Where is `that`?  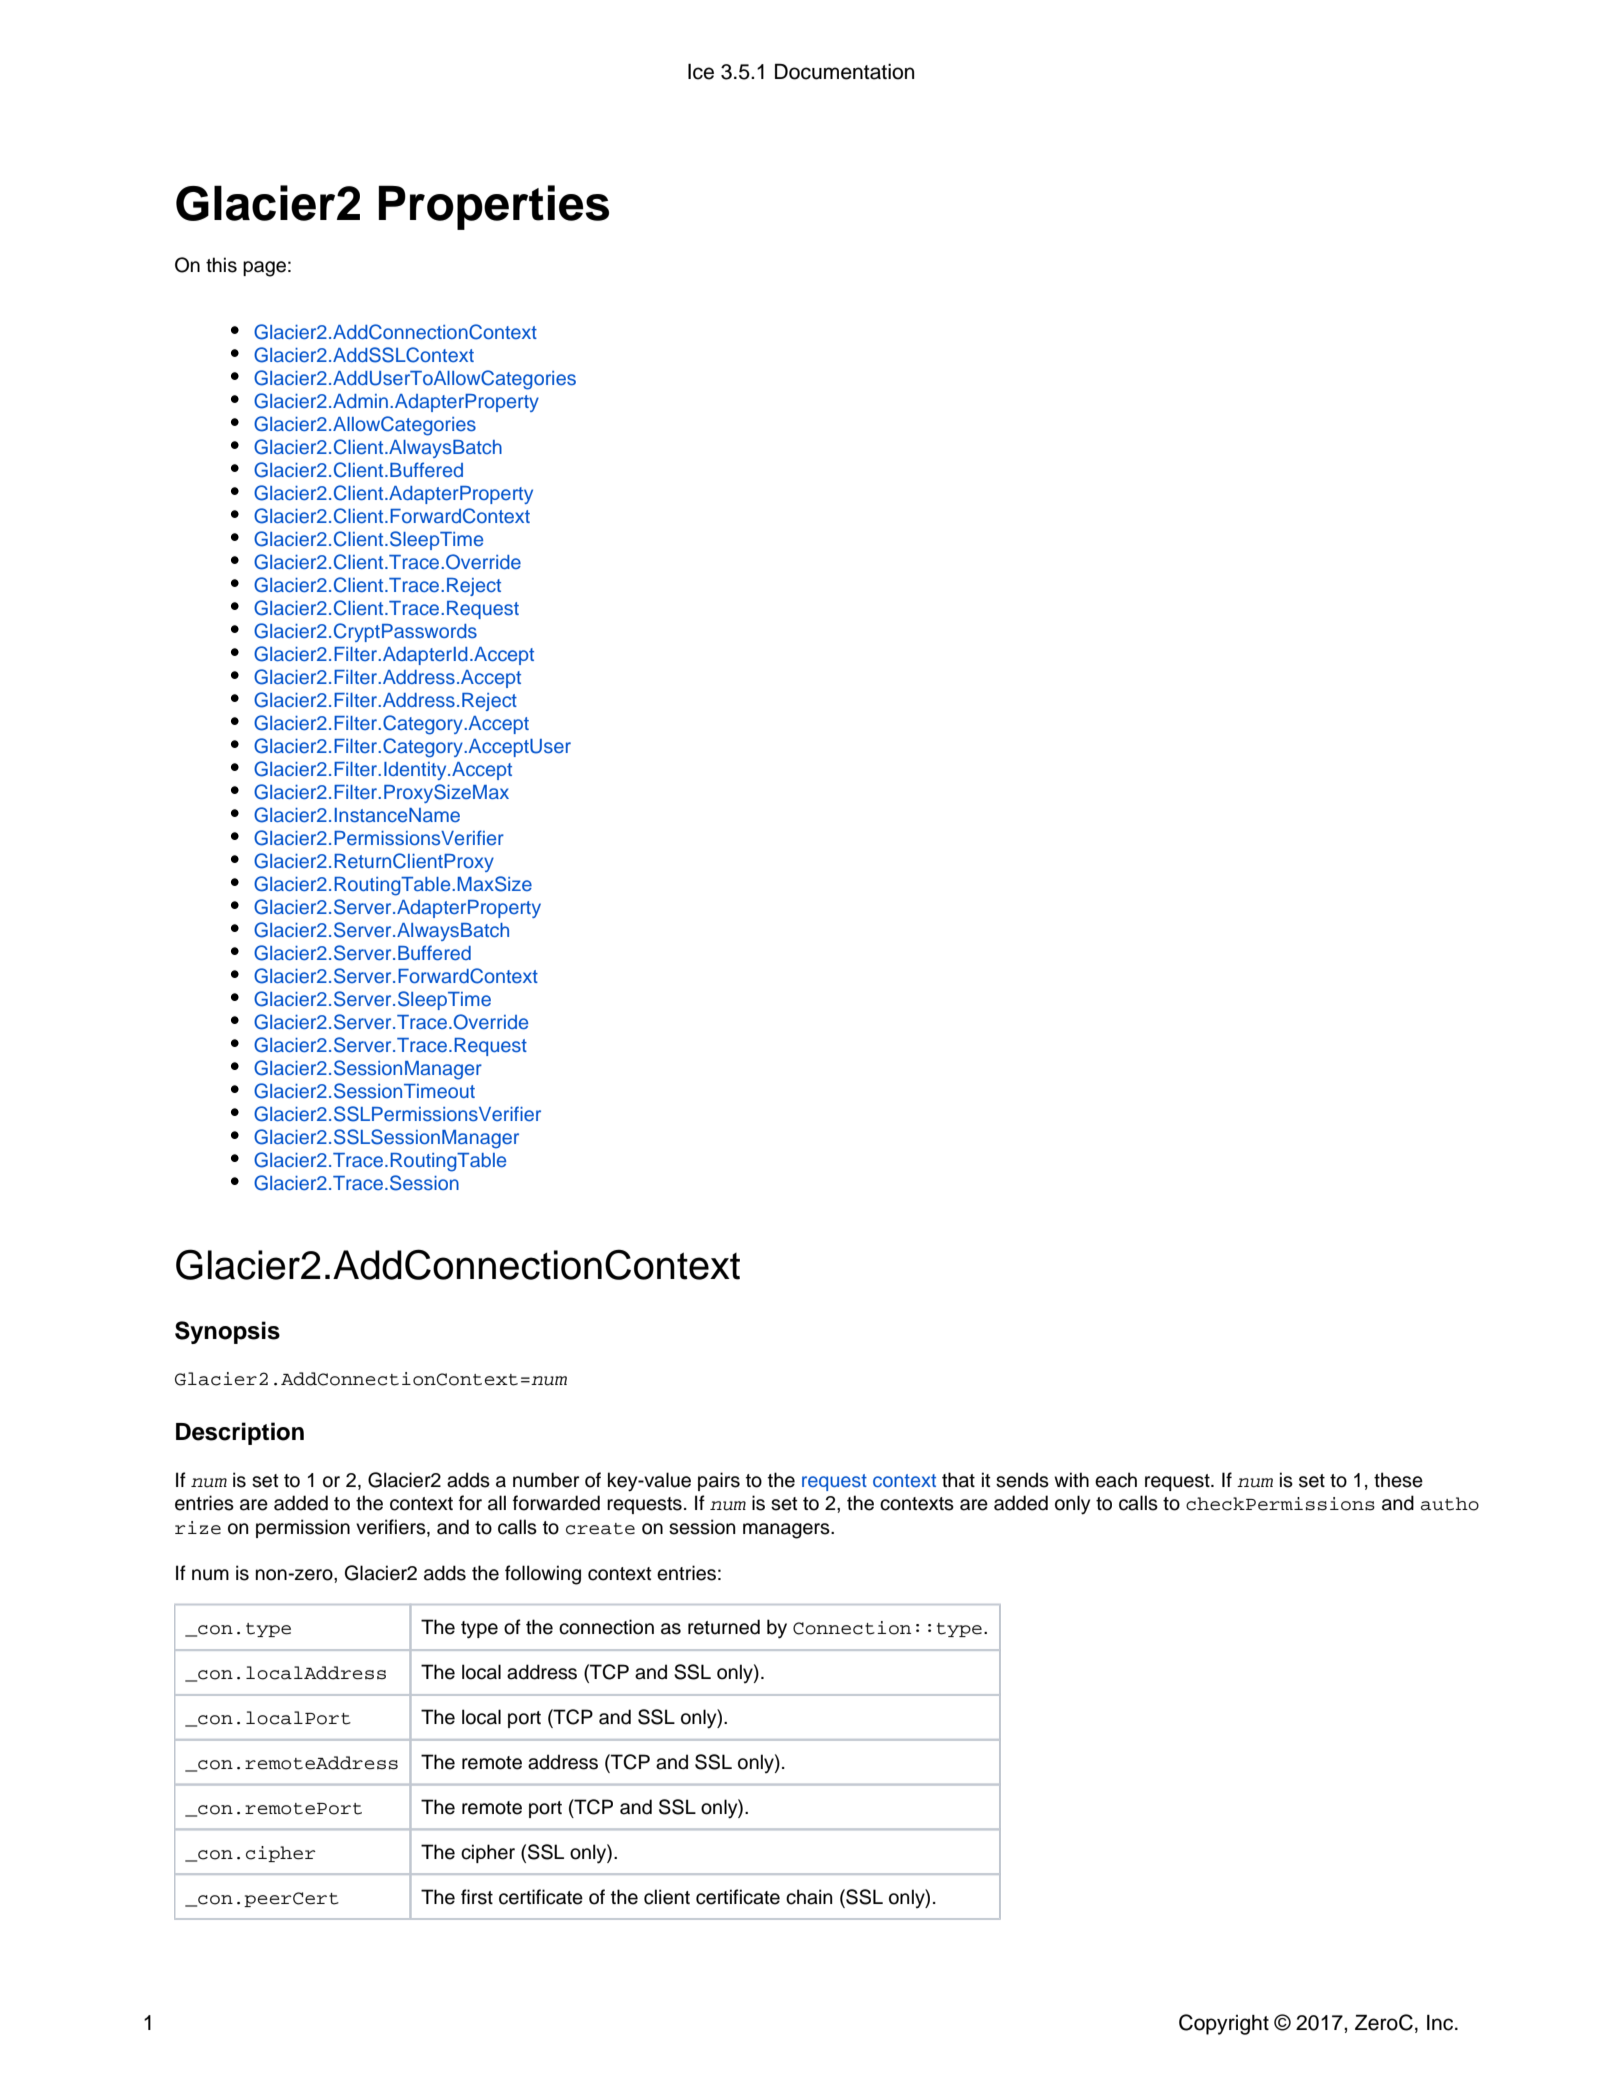 that is located at coordinates (958, 1480).
